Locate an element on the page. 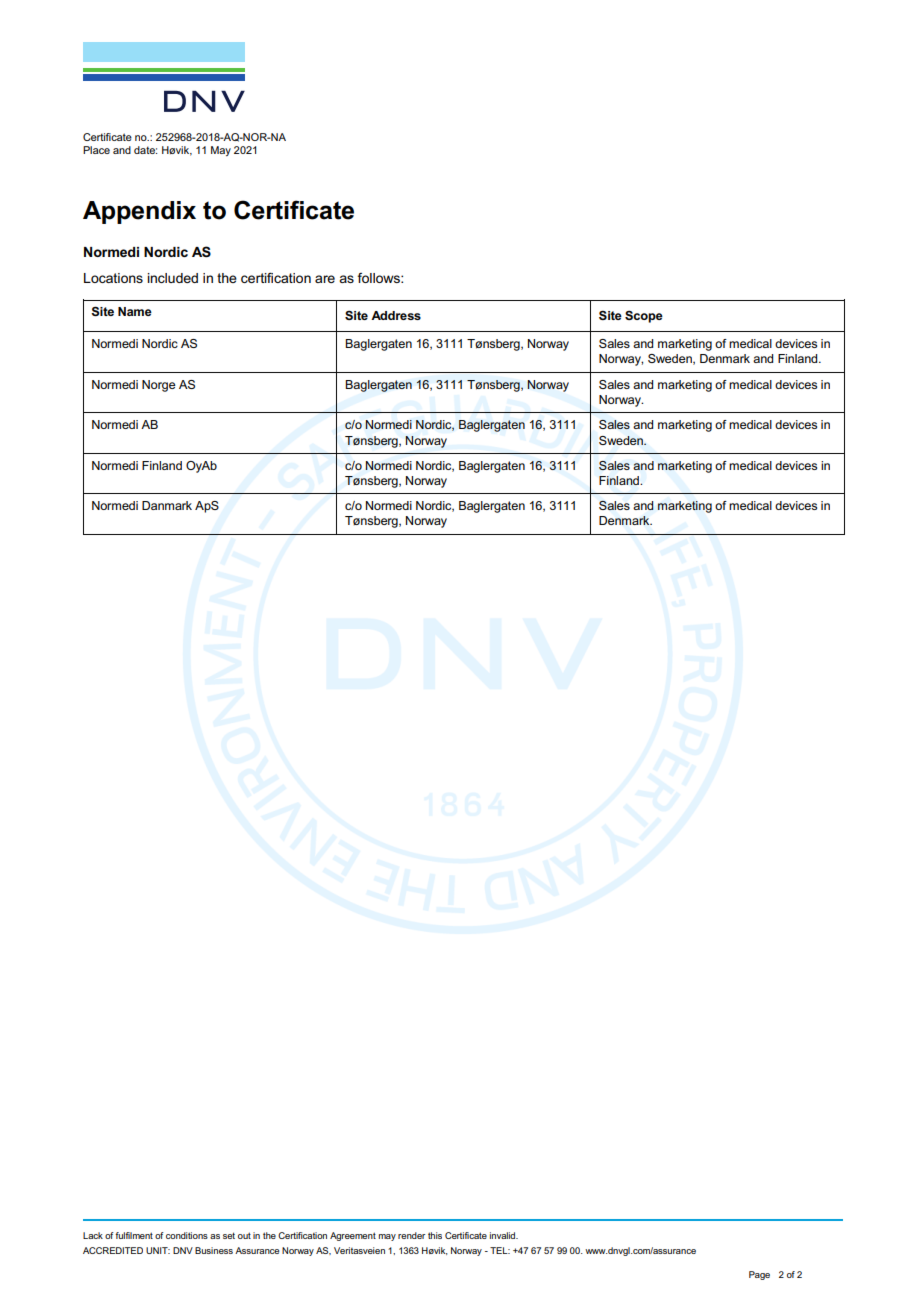 Image resolution: width=924 pixels, height=1308 pixels. follows is located at coordinates (379, 278).
